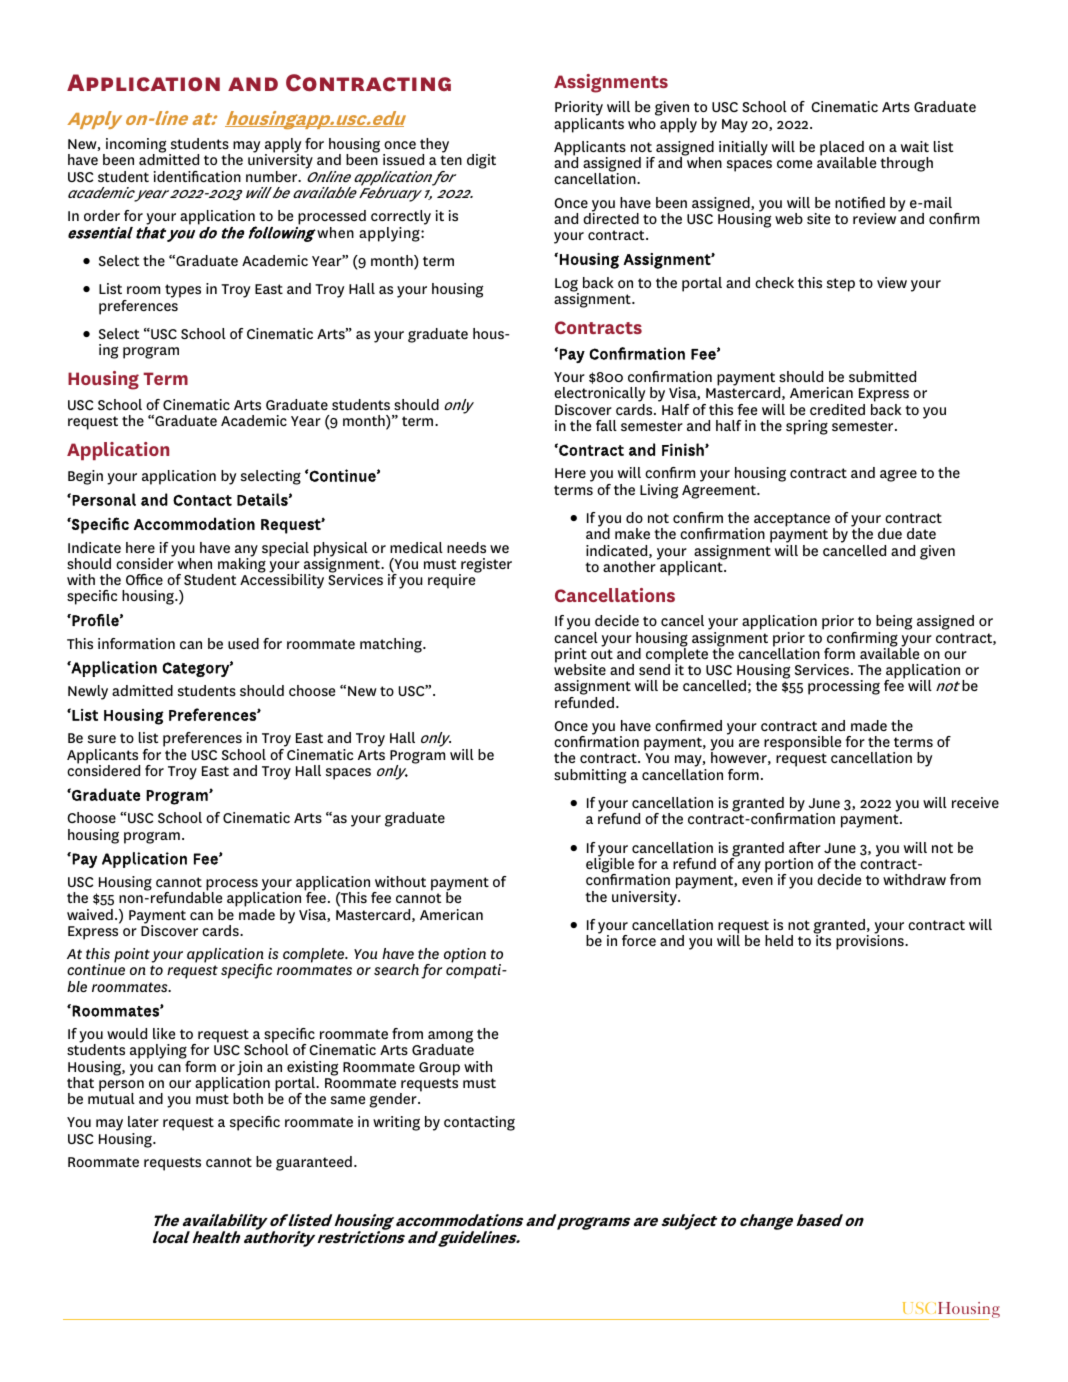 The height and width of the image is (1382, 1068). I want to click on sure, so click(102, 739).
